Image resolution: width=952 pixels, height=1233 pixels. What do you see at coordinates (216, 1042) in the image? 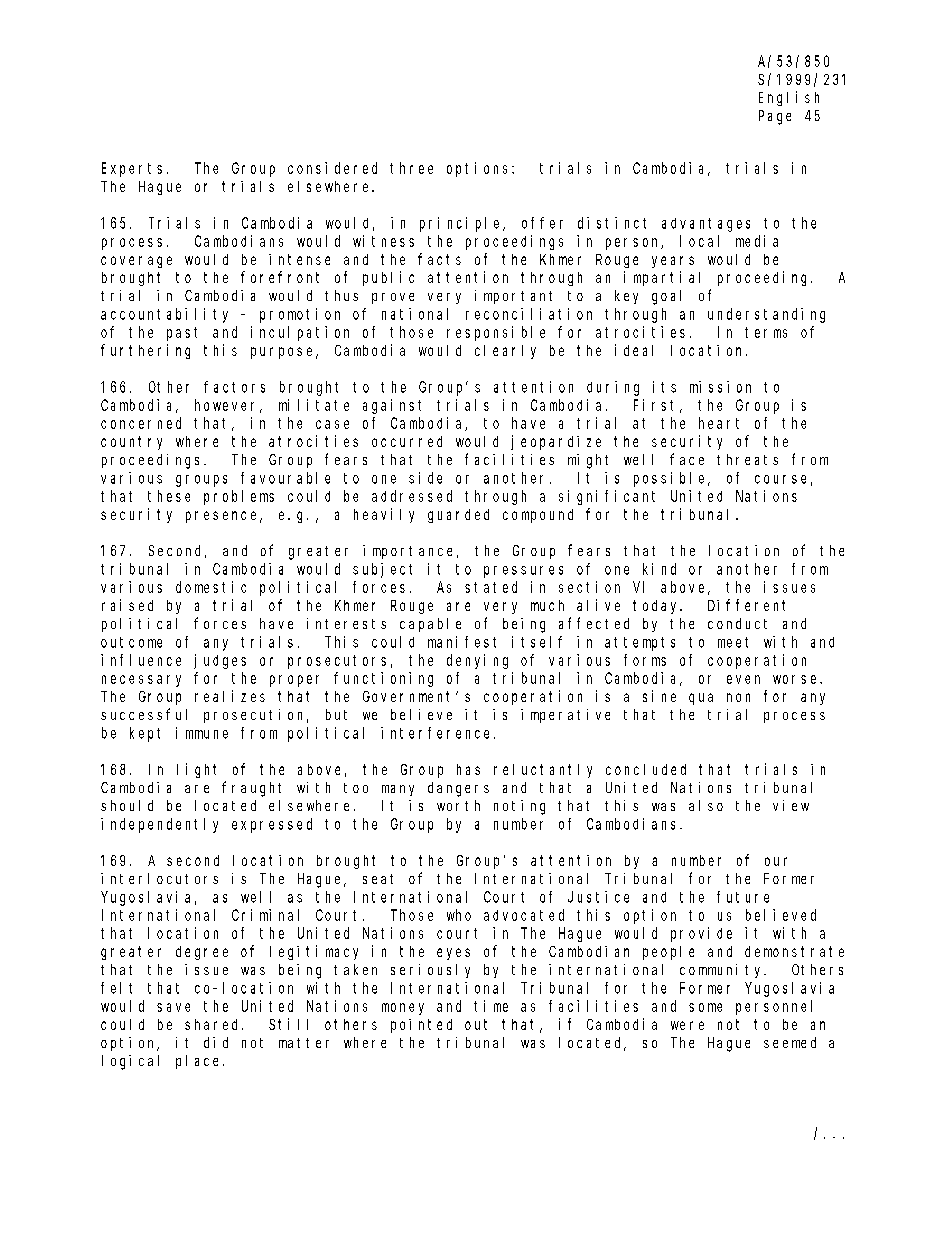
I see `did` at bounding box center [216, 1042].
